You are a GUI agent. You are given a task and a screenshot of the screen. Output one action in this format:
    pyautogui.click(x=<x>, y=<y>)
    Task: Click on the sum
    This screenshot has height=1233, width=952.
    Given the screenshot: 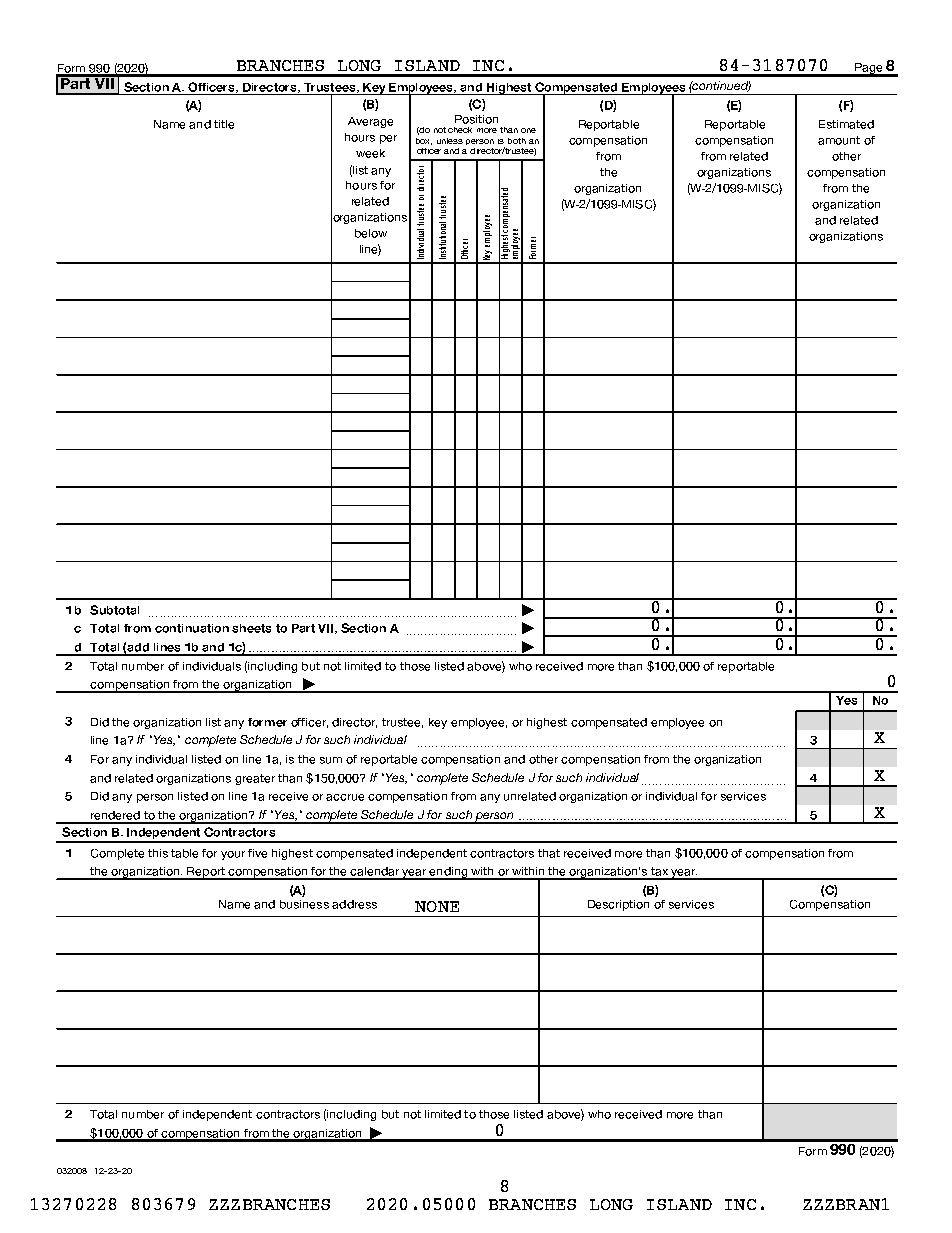 What is the action you would take?
    pyautogui.click(x=331, y=760)
